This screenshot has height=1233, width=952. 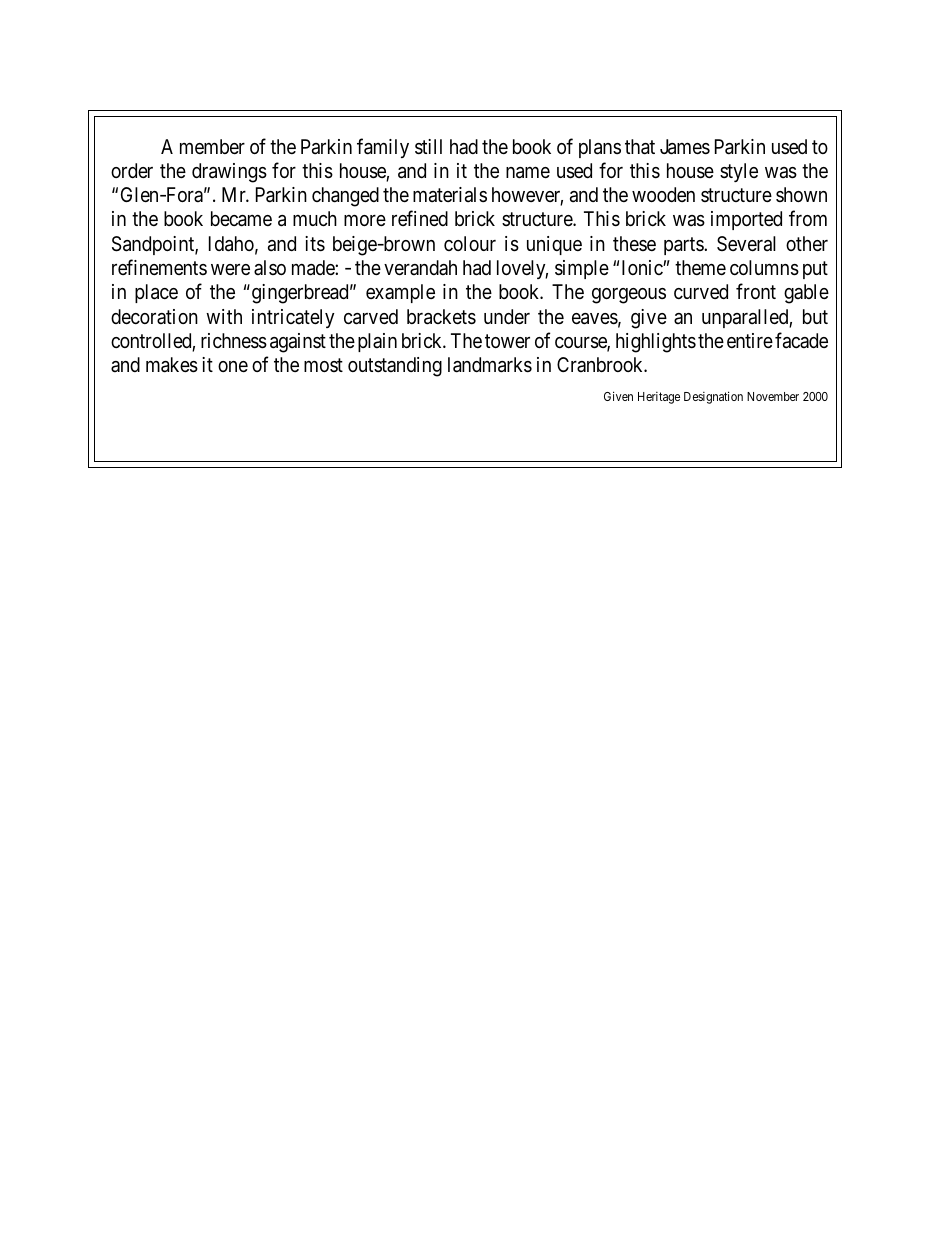 What do you see at coordinates (746, 244) in the screenshot?
I see `Several` at bounding box center [746, 244].
